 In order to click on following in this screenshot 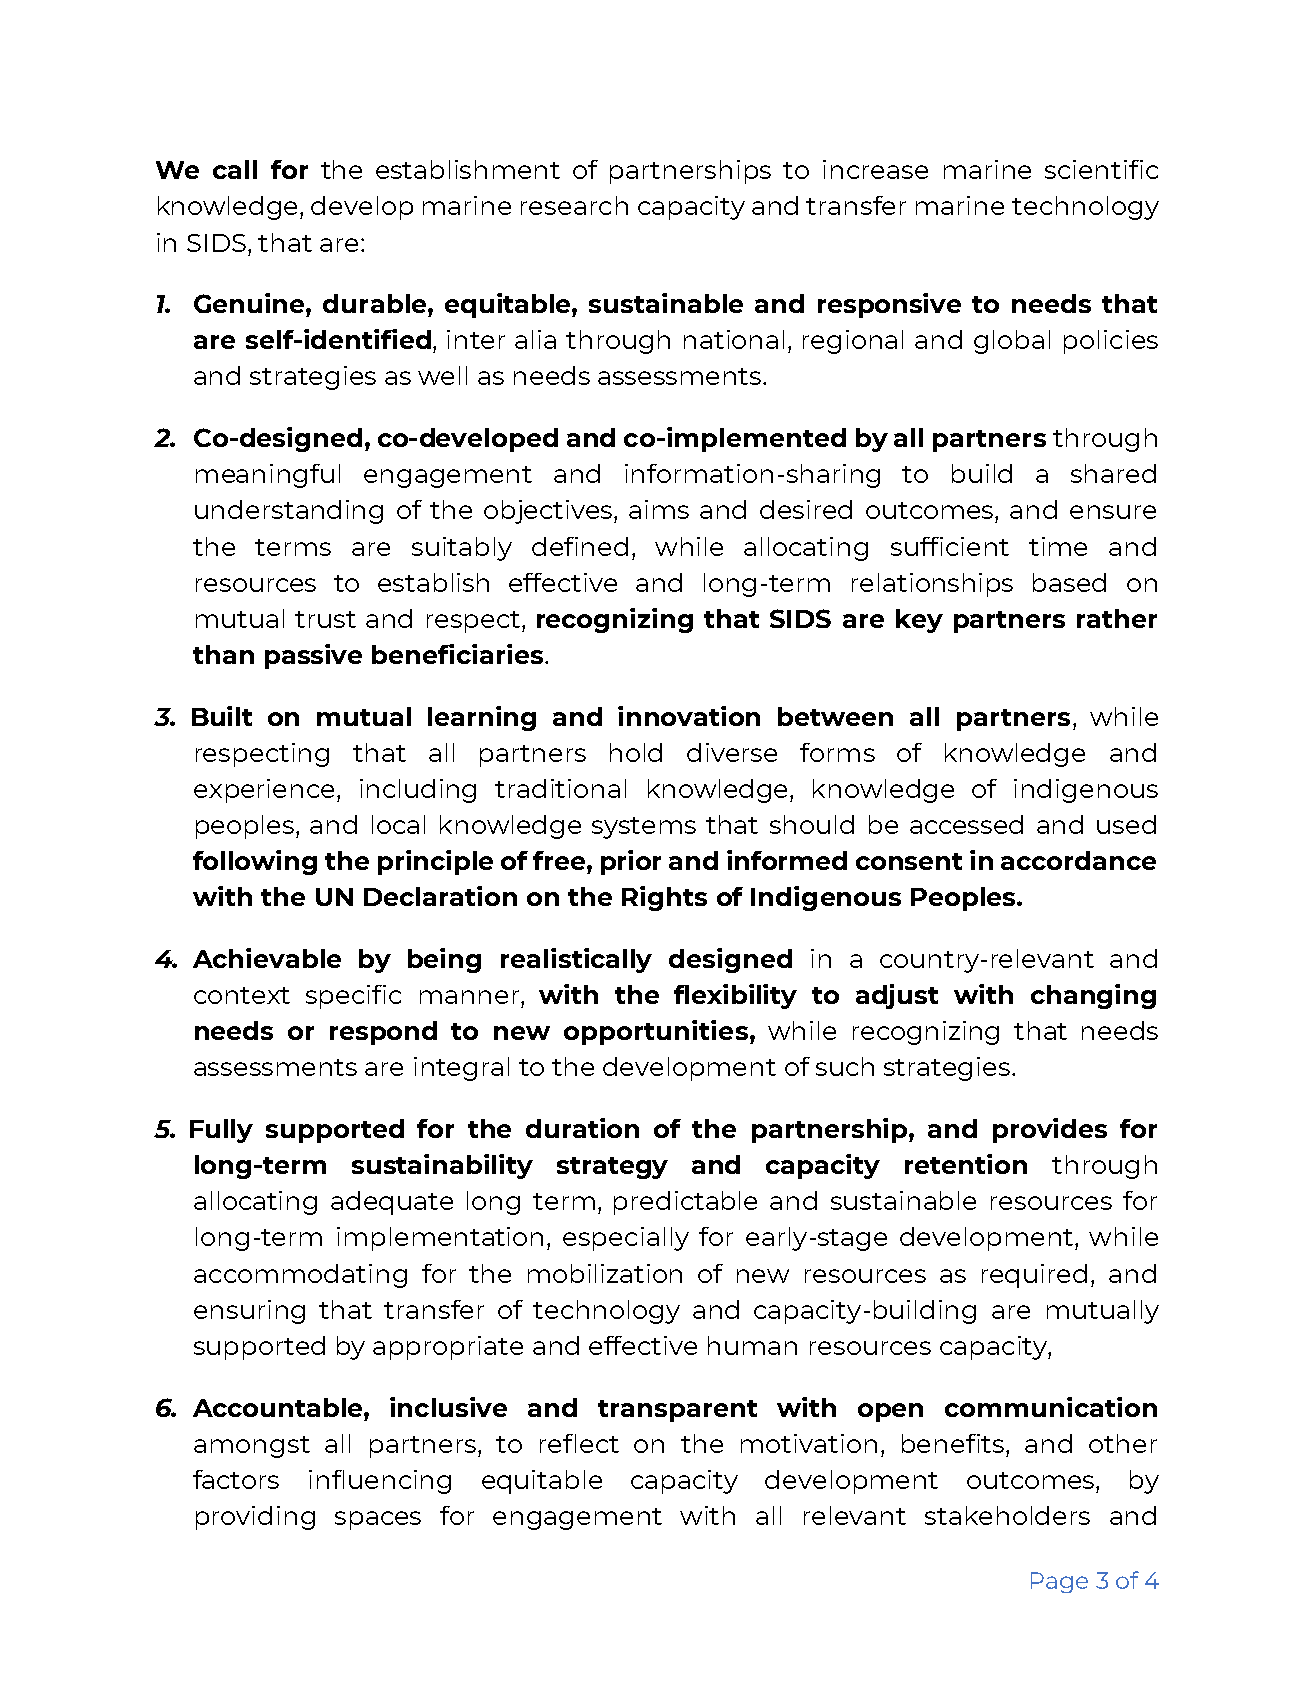, I will do `click(255, 862)`.
